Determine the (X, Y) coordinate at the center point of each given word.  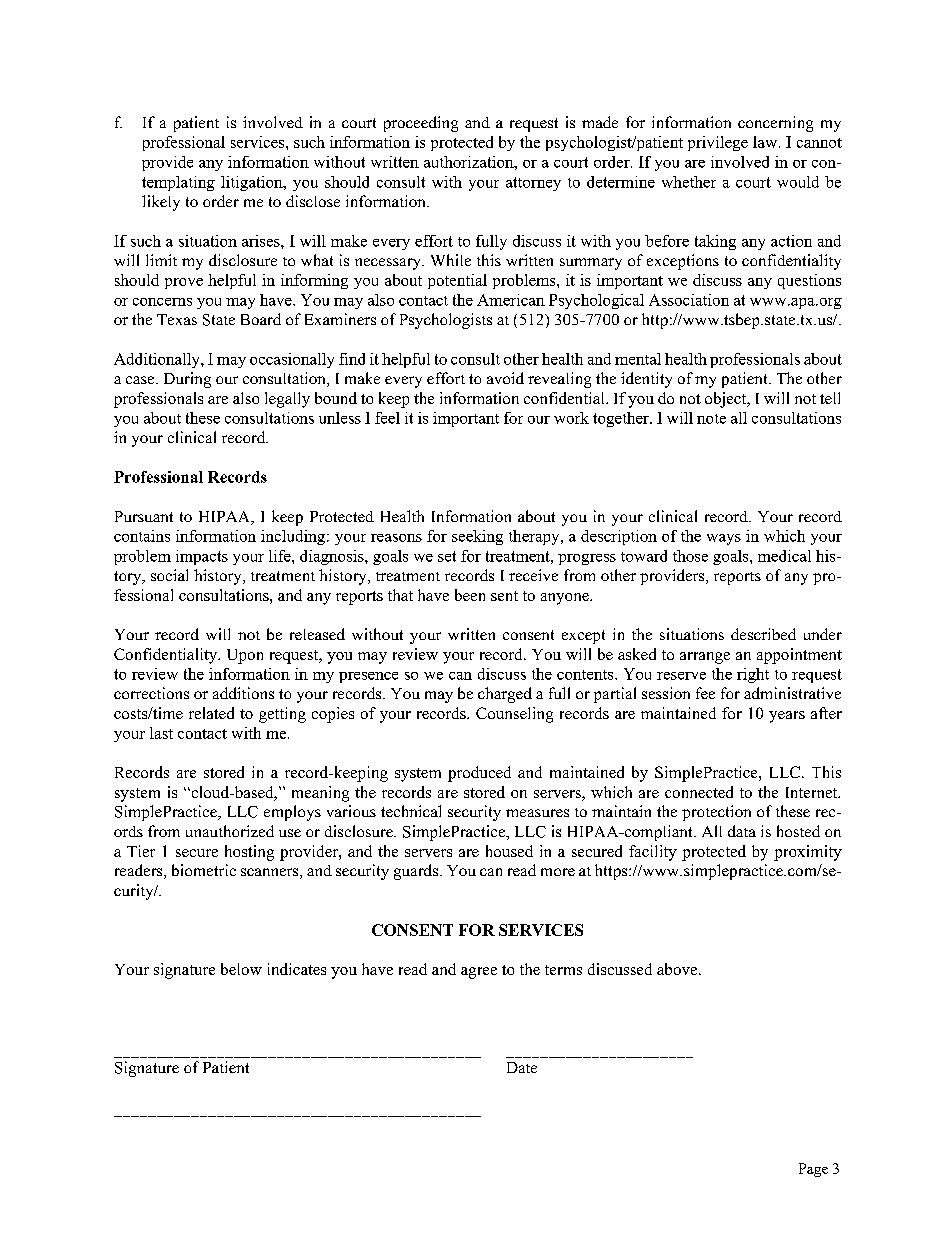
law (766, 142)
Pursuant (144, 516)
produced (479, 774)
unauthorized (230, 831)
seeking (477, 537)
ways (724, 539)
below (241, 969)
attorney (533, 184)
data (742, 831)
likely (161, 203)
